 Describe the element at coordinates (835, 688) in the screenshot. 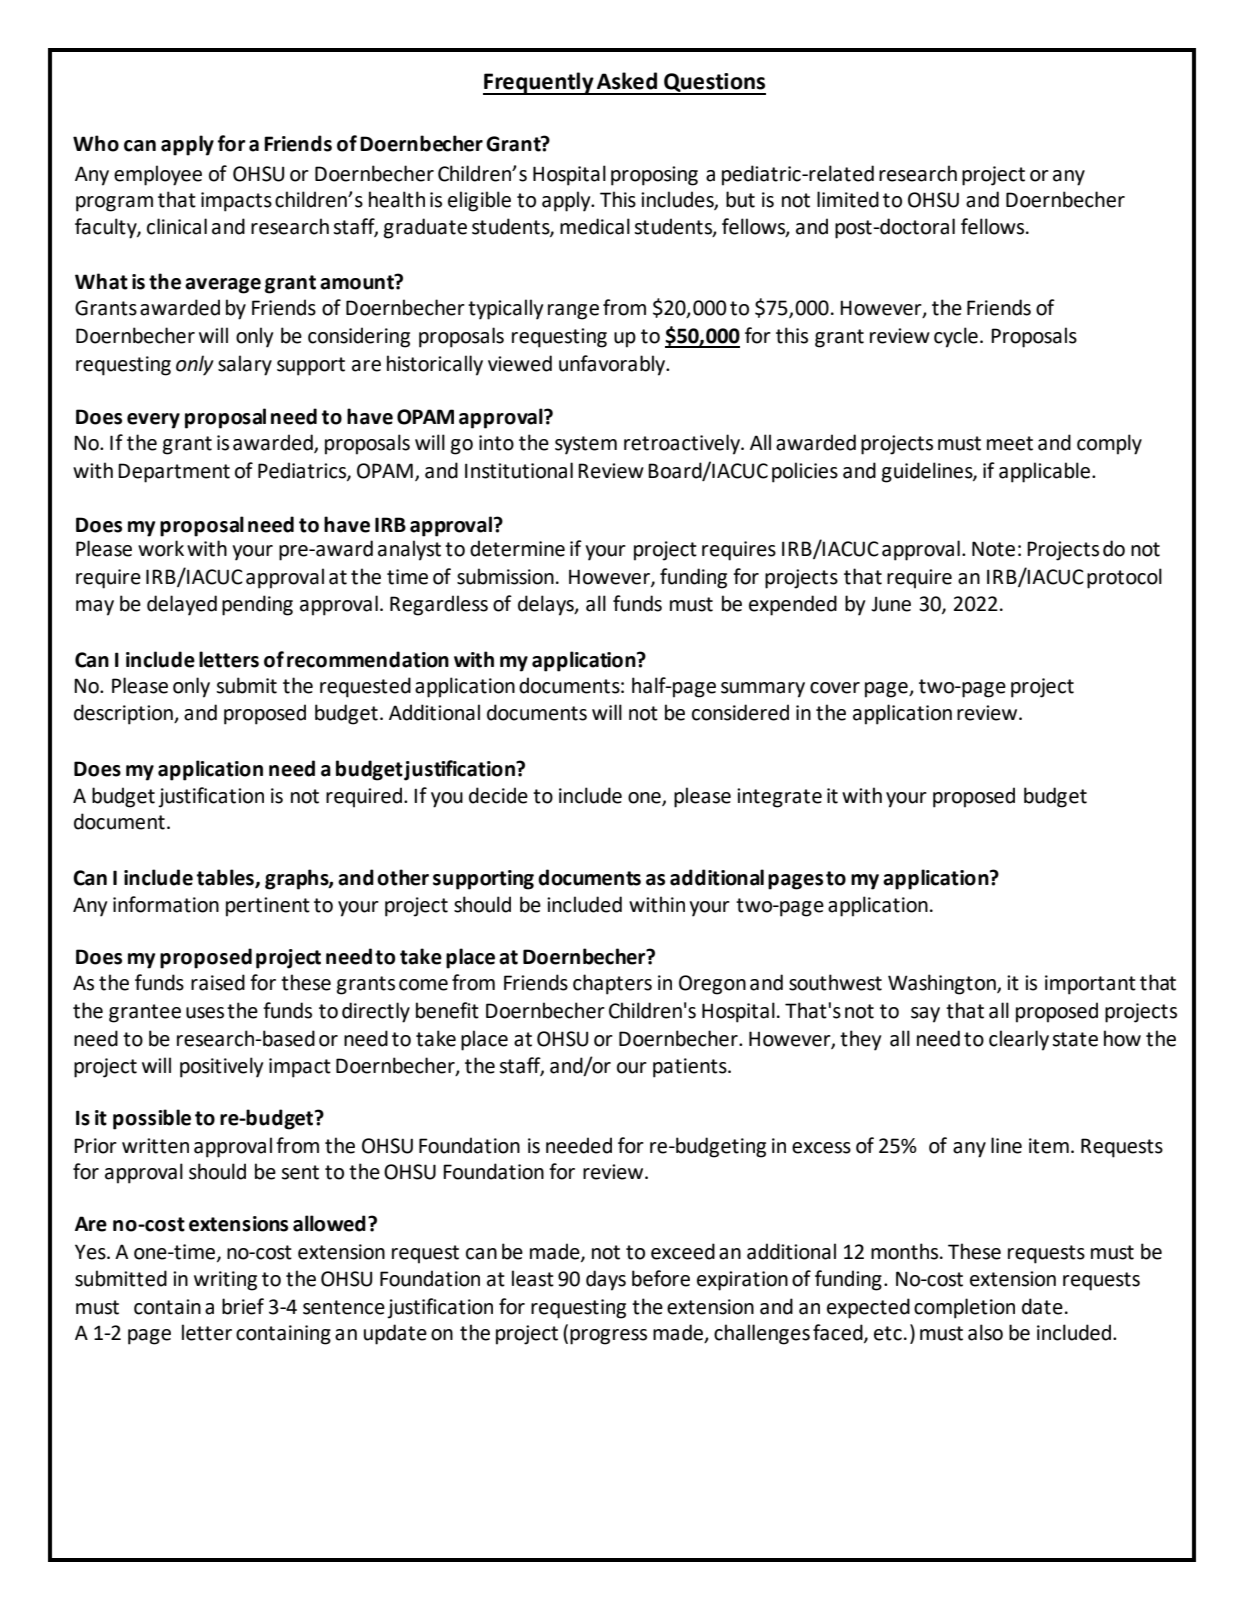

I see `cover` at that location.
